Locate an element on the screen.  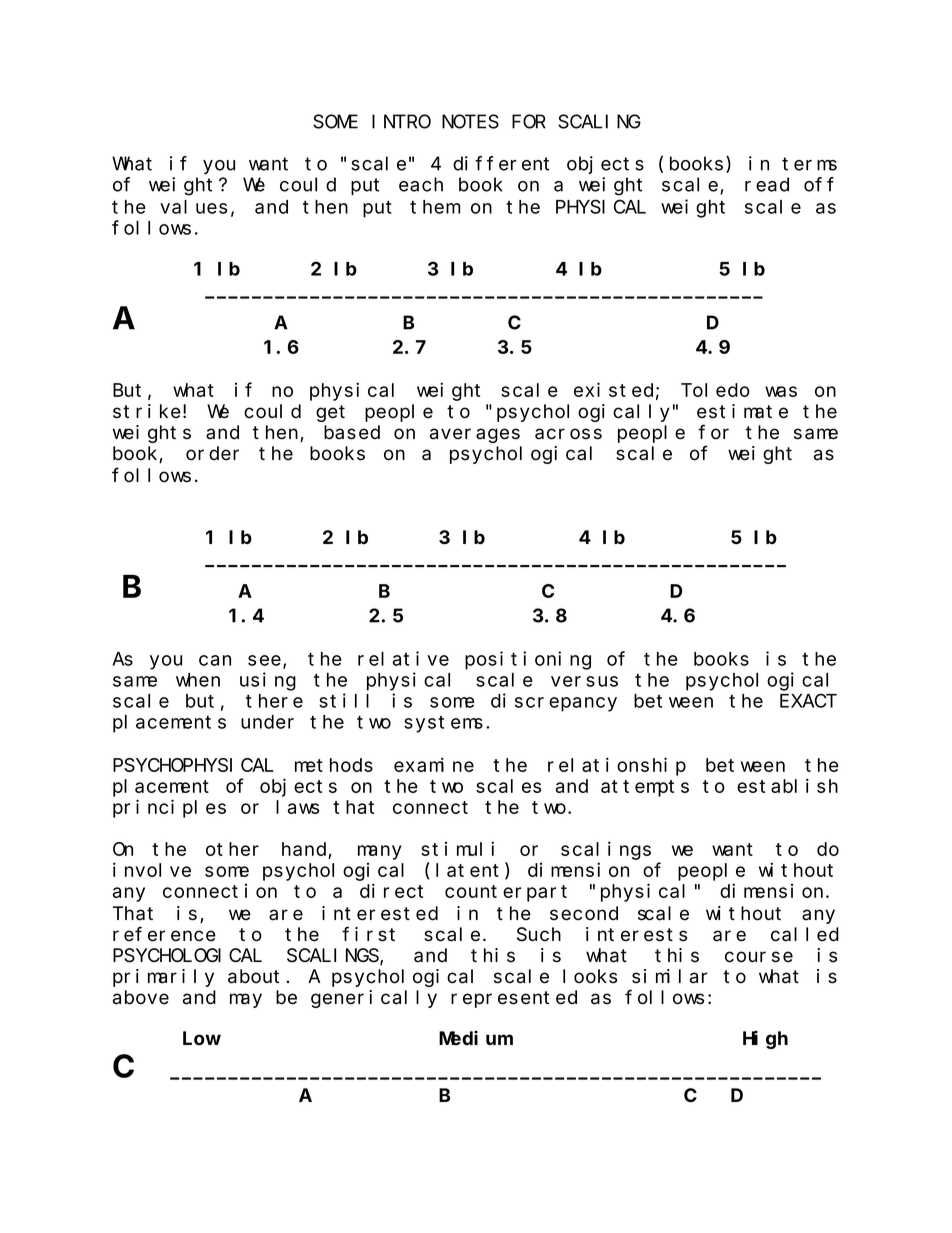
EXACT is located at coordinates (808, 701).
